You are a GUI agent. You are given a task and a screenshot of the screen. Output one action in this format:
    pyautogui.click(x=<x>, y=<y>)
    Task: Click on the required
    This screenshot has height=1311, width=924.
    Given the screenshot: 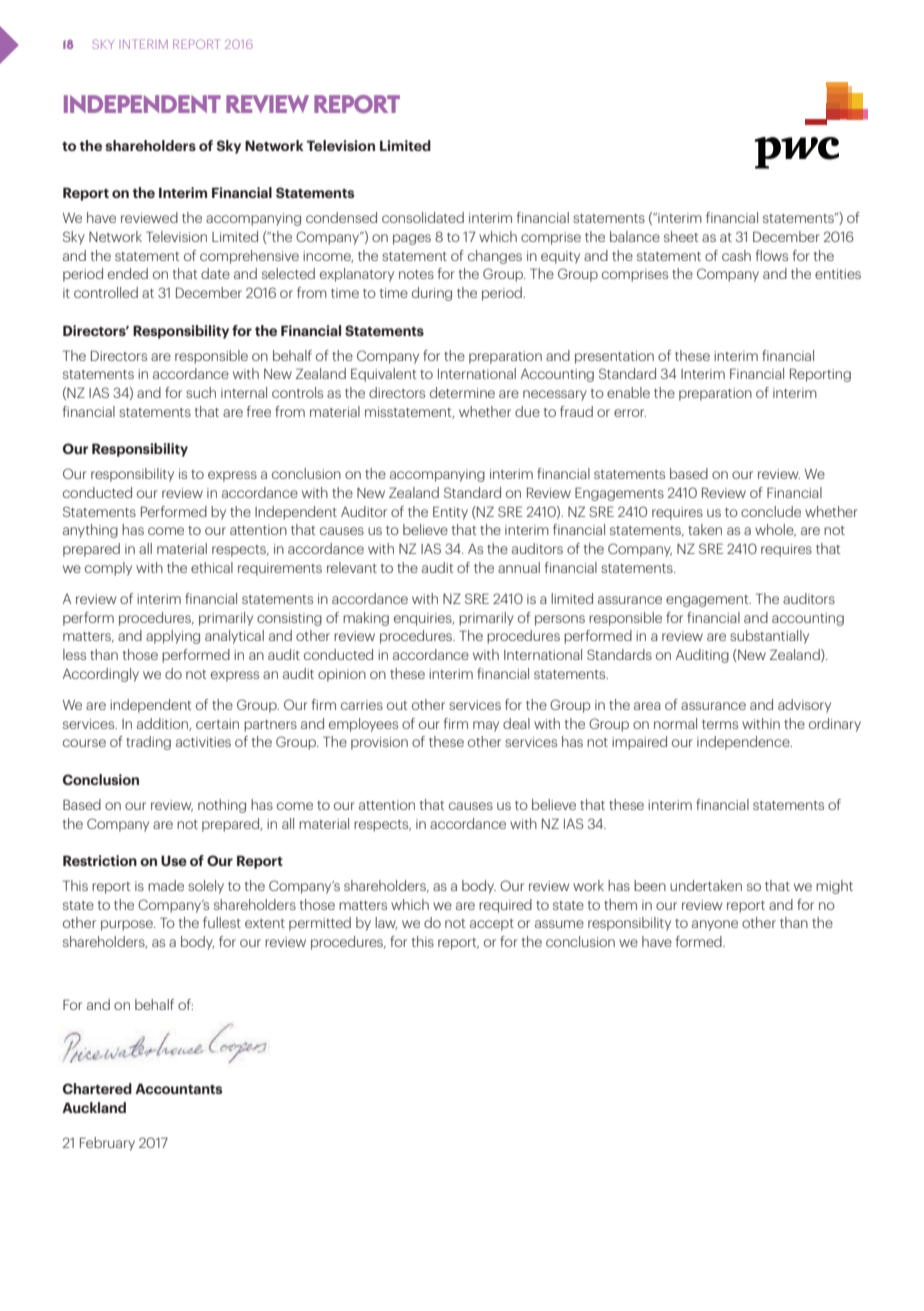 What is the action you would take?
    pyautogui.click(x=505, y=906)
